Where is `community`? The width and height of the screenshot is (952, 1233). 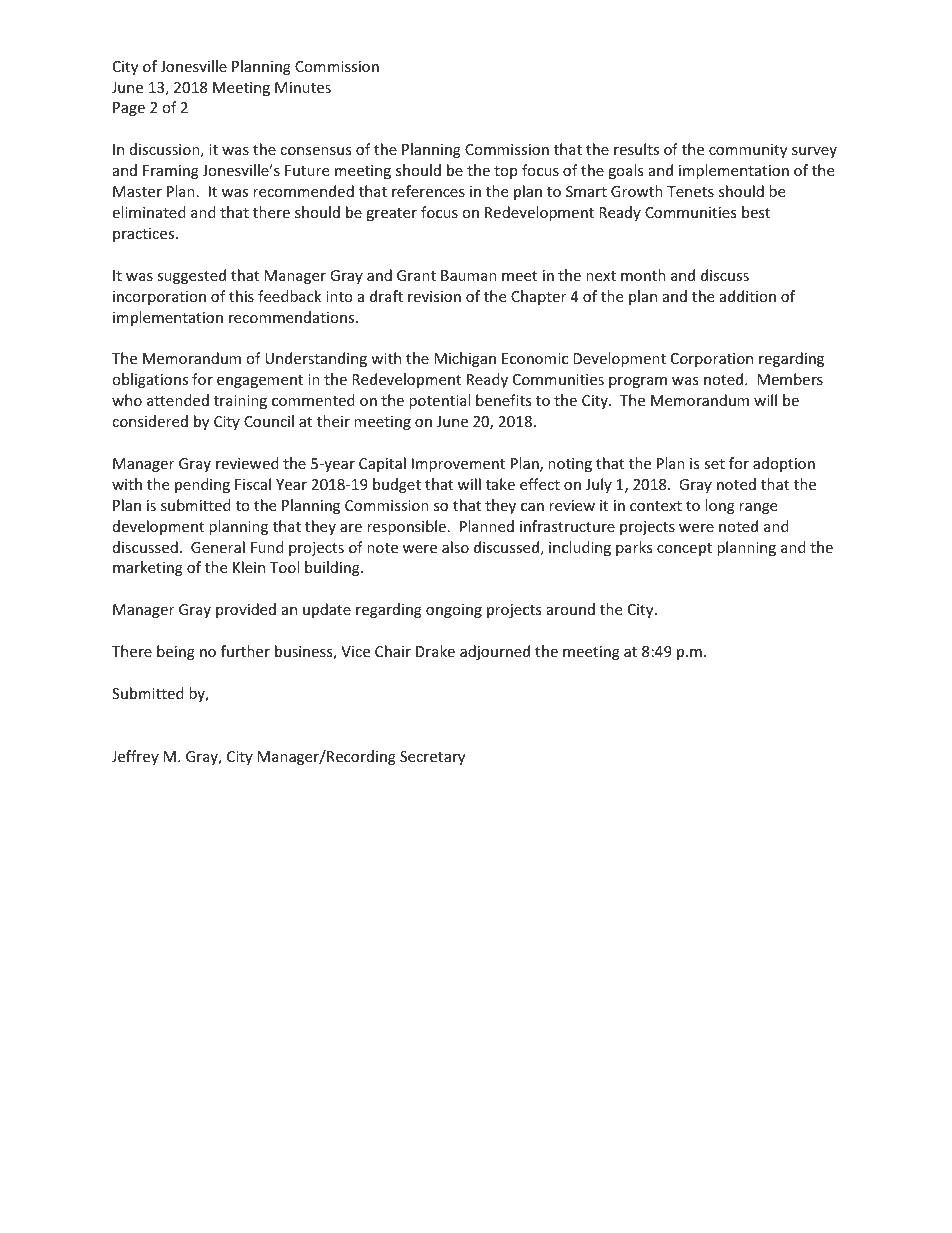 community is located at coordinates (748, 151).
